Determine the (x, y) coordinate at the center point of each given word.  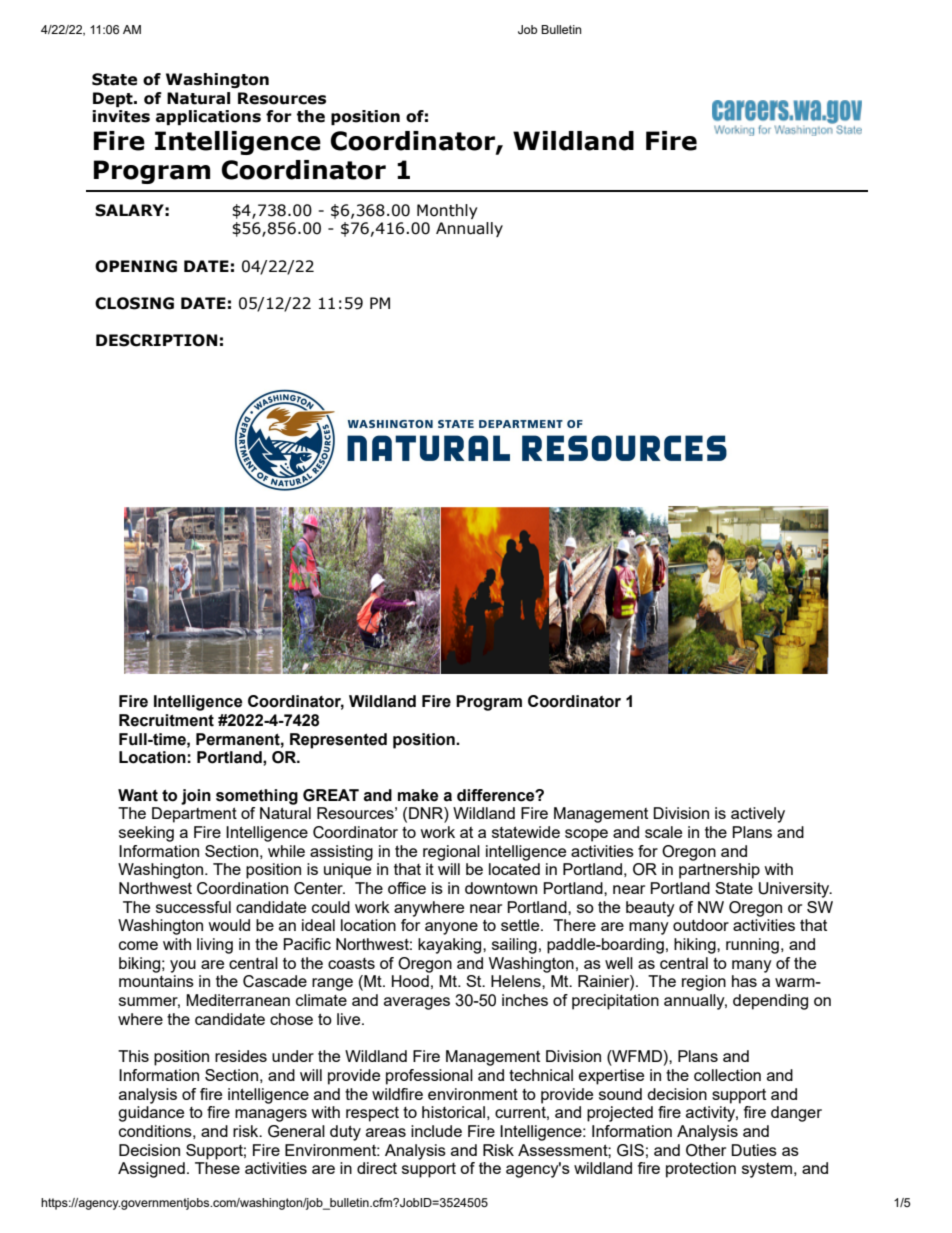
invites (121, 116)
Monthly (447, 211)
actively (758, 815)
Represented (338, 741)
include (436, 1131)
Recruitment (166, 720)
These (217, 1168)
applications (208, 117)
